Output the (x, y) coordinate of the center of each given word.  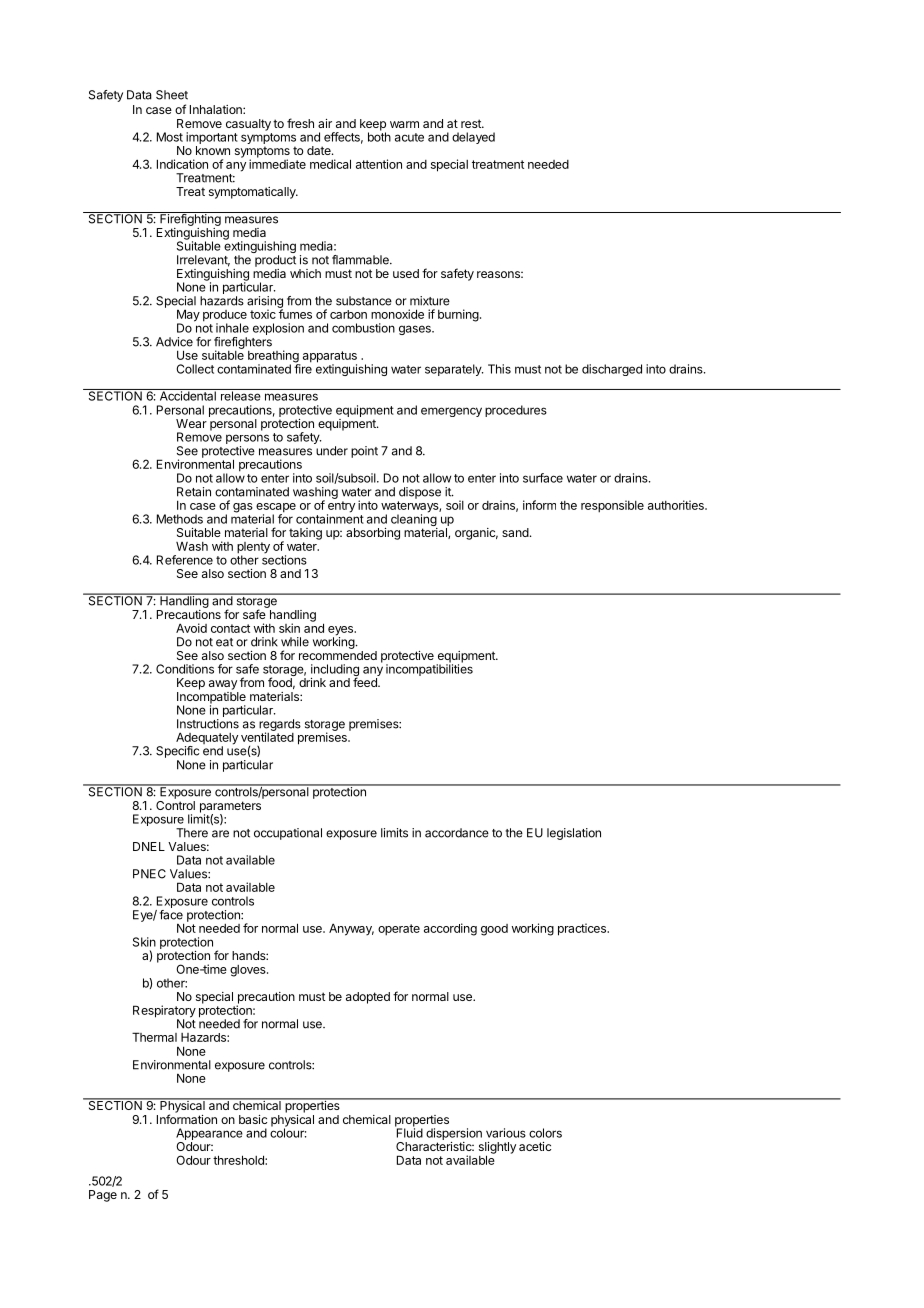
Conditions (185, 669)
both (379, 136)
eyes (342, 632)
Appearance (209, 1135)
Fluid (409, 1132)
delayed (473, 138)
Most (170, 137)
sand (515, 532)
